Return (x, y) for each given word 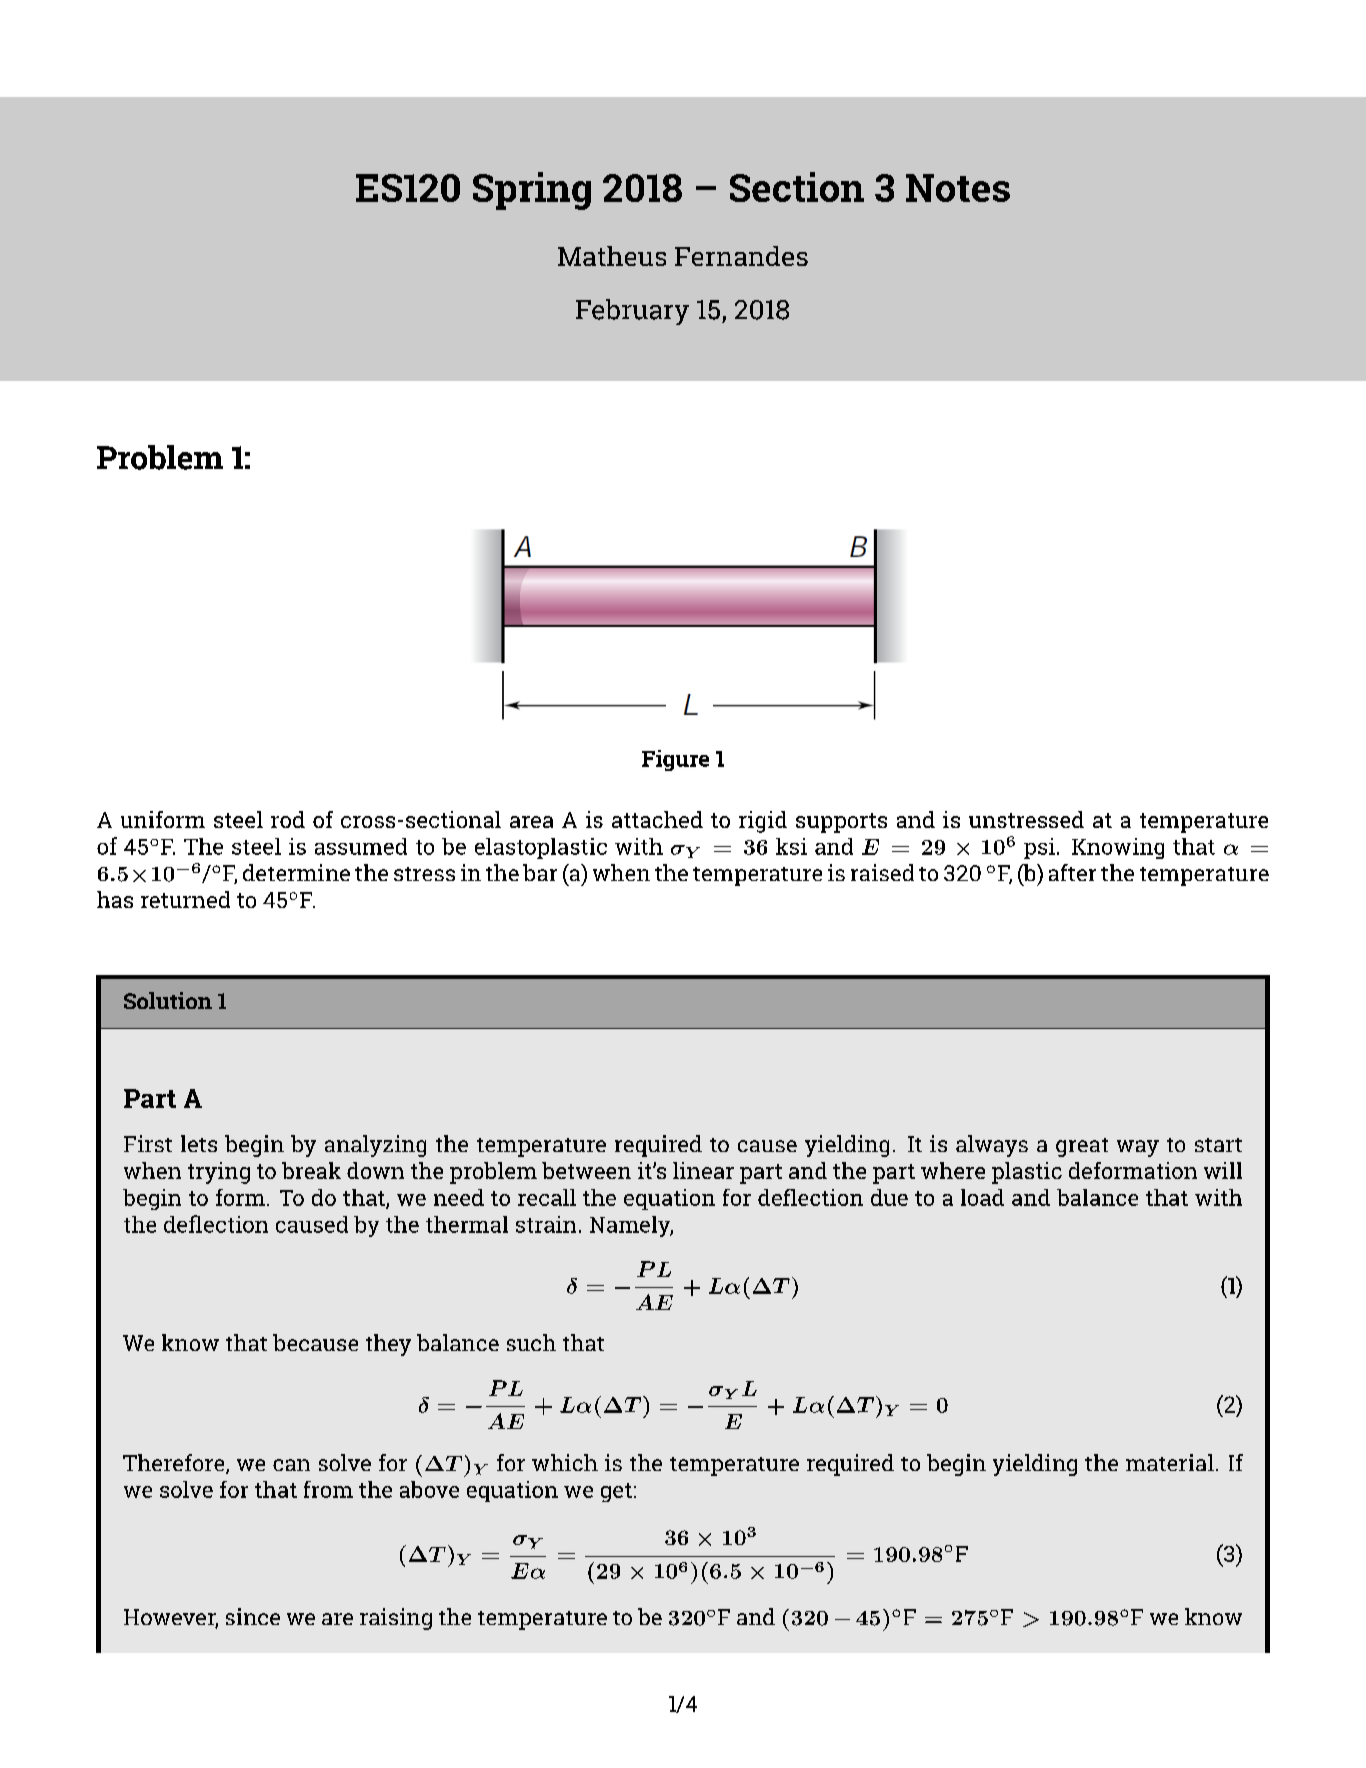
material (1170, 1462)
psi (1041, 848)
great (1082, 1147)
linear (703, 1170)
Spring (532, 191)
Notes (958, 188)
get (616, 1492)
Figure (675, 760)
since (253, 1616)
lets (199, 1143)
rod (288, 819)
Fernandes (741, 256)
